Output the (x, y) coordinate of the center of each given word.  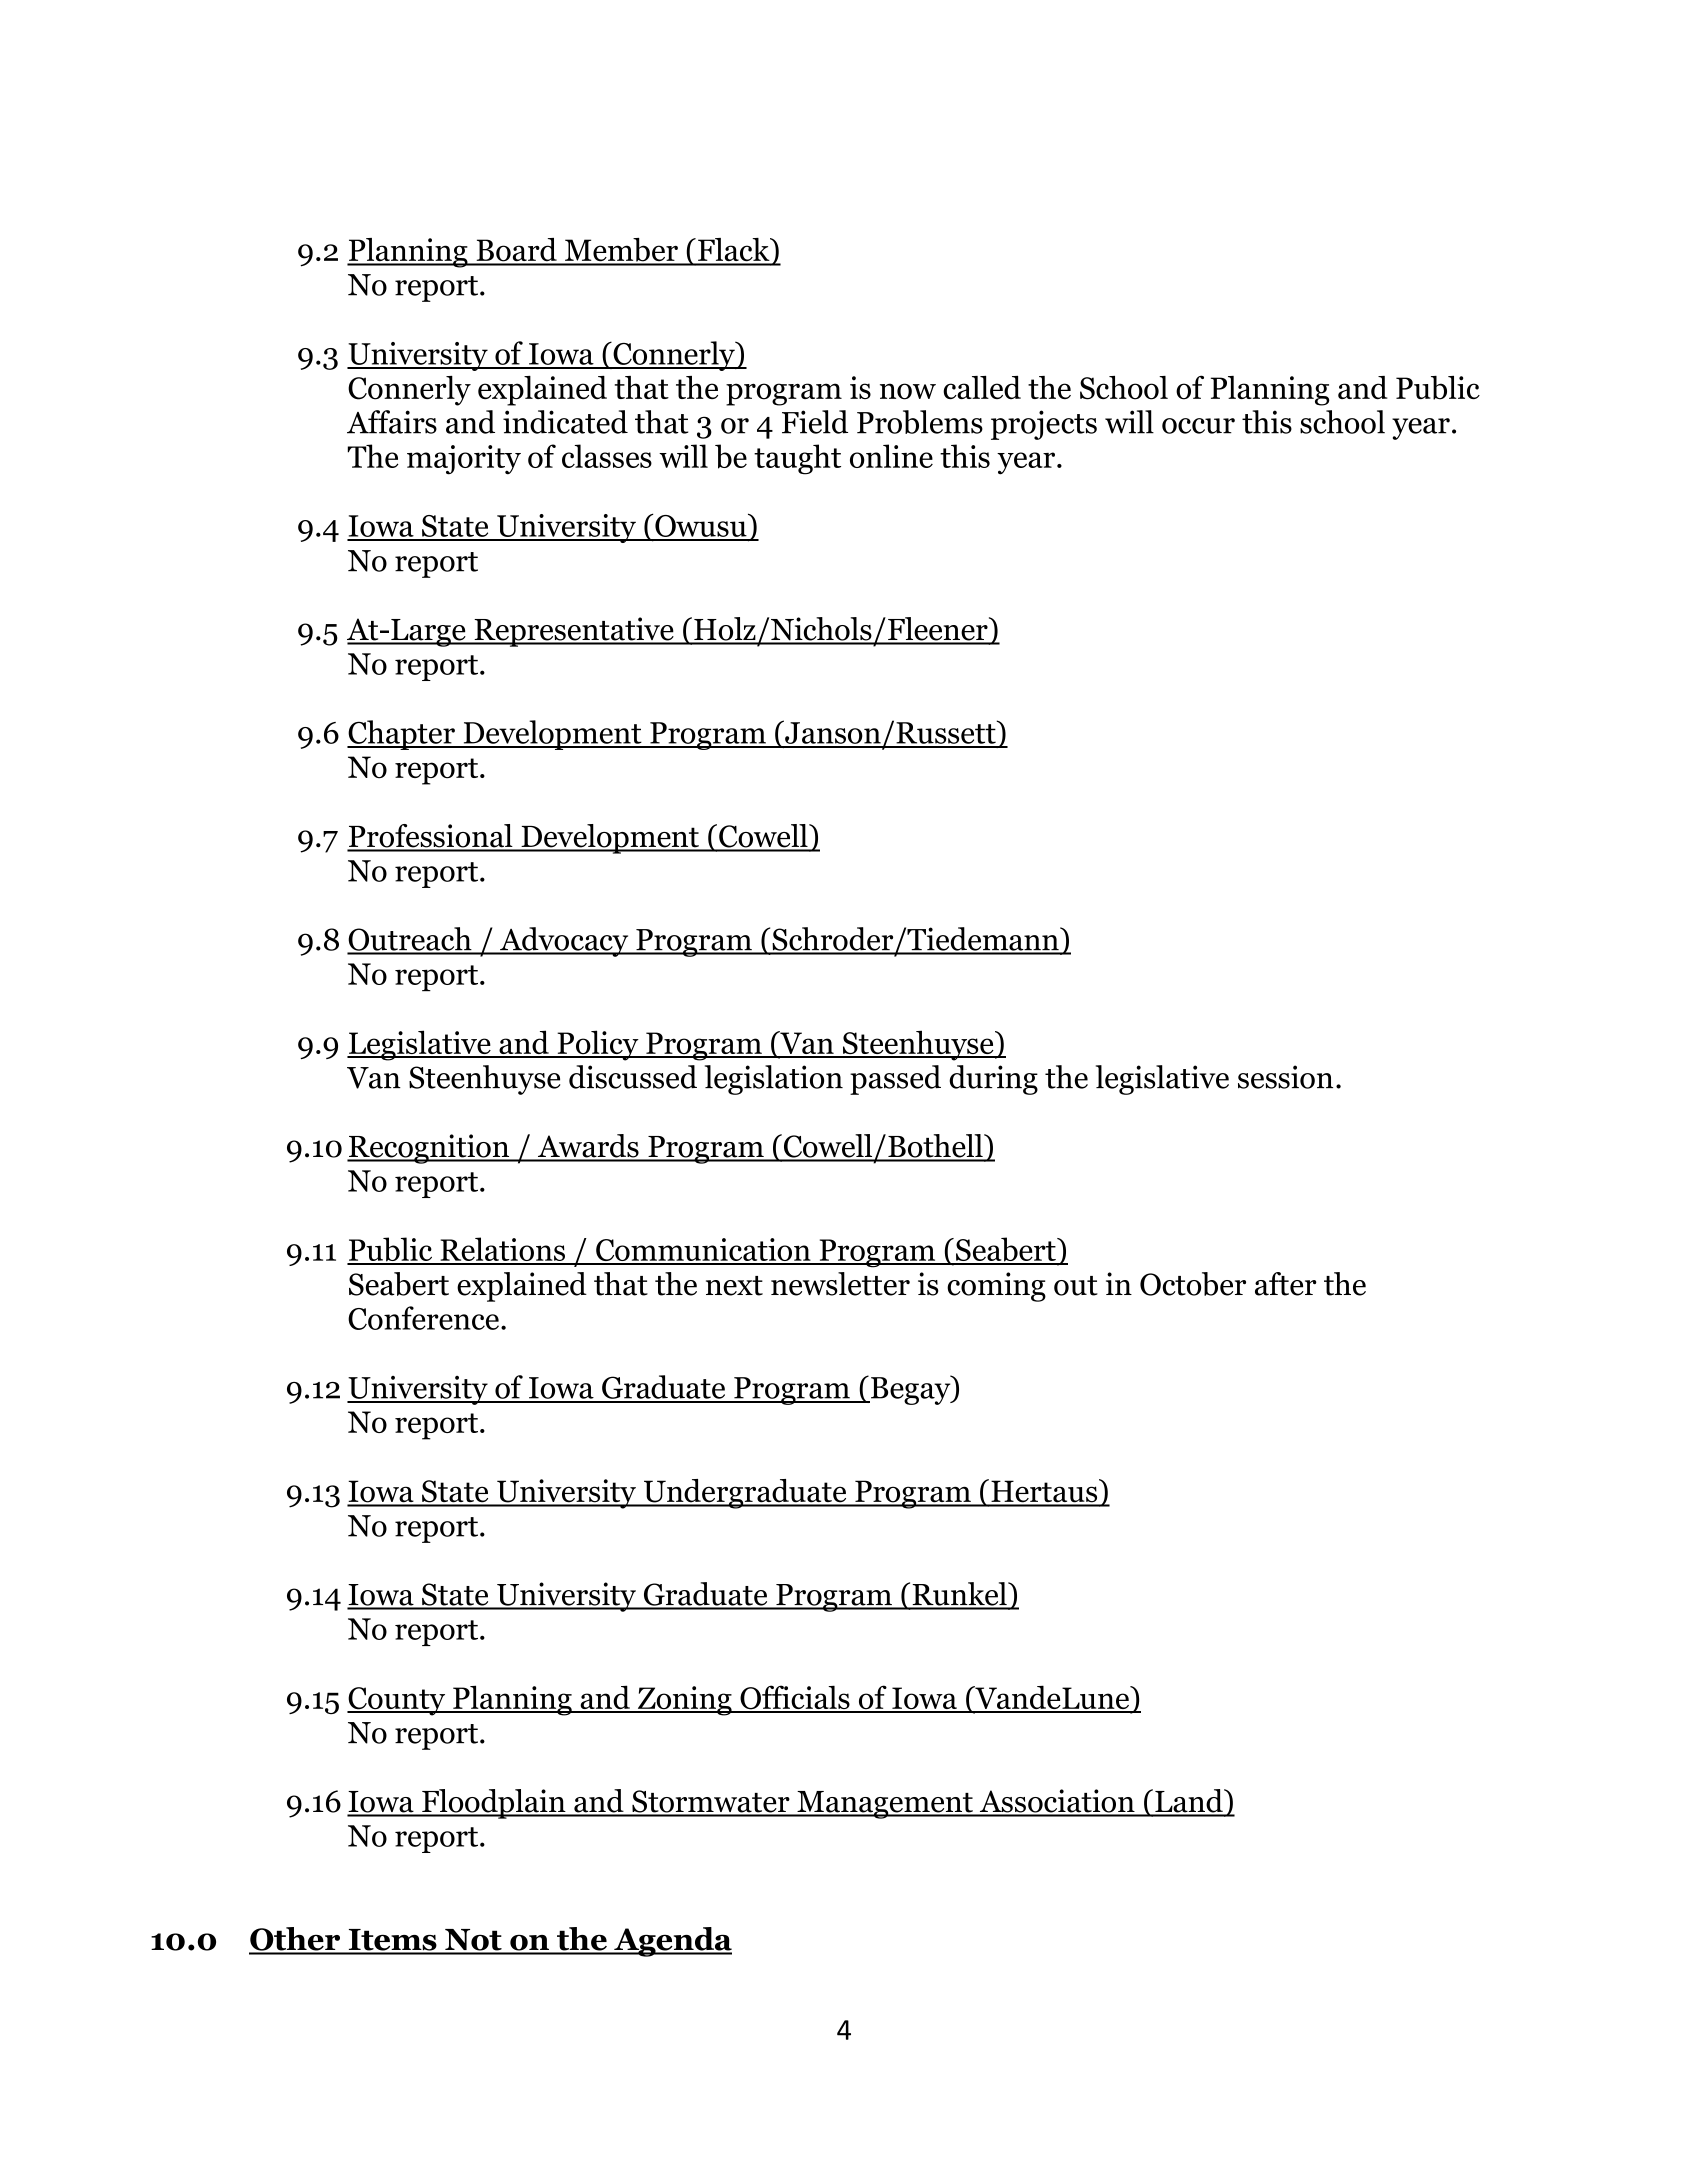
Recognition (429, 1149)
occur (1198, 426)
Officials (795, 1698)
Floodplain (494, 1804)
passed (895, 1080)
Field (815, 422)
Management (885, 1805)
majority (464, 460)
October (1193, 1284)
